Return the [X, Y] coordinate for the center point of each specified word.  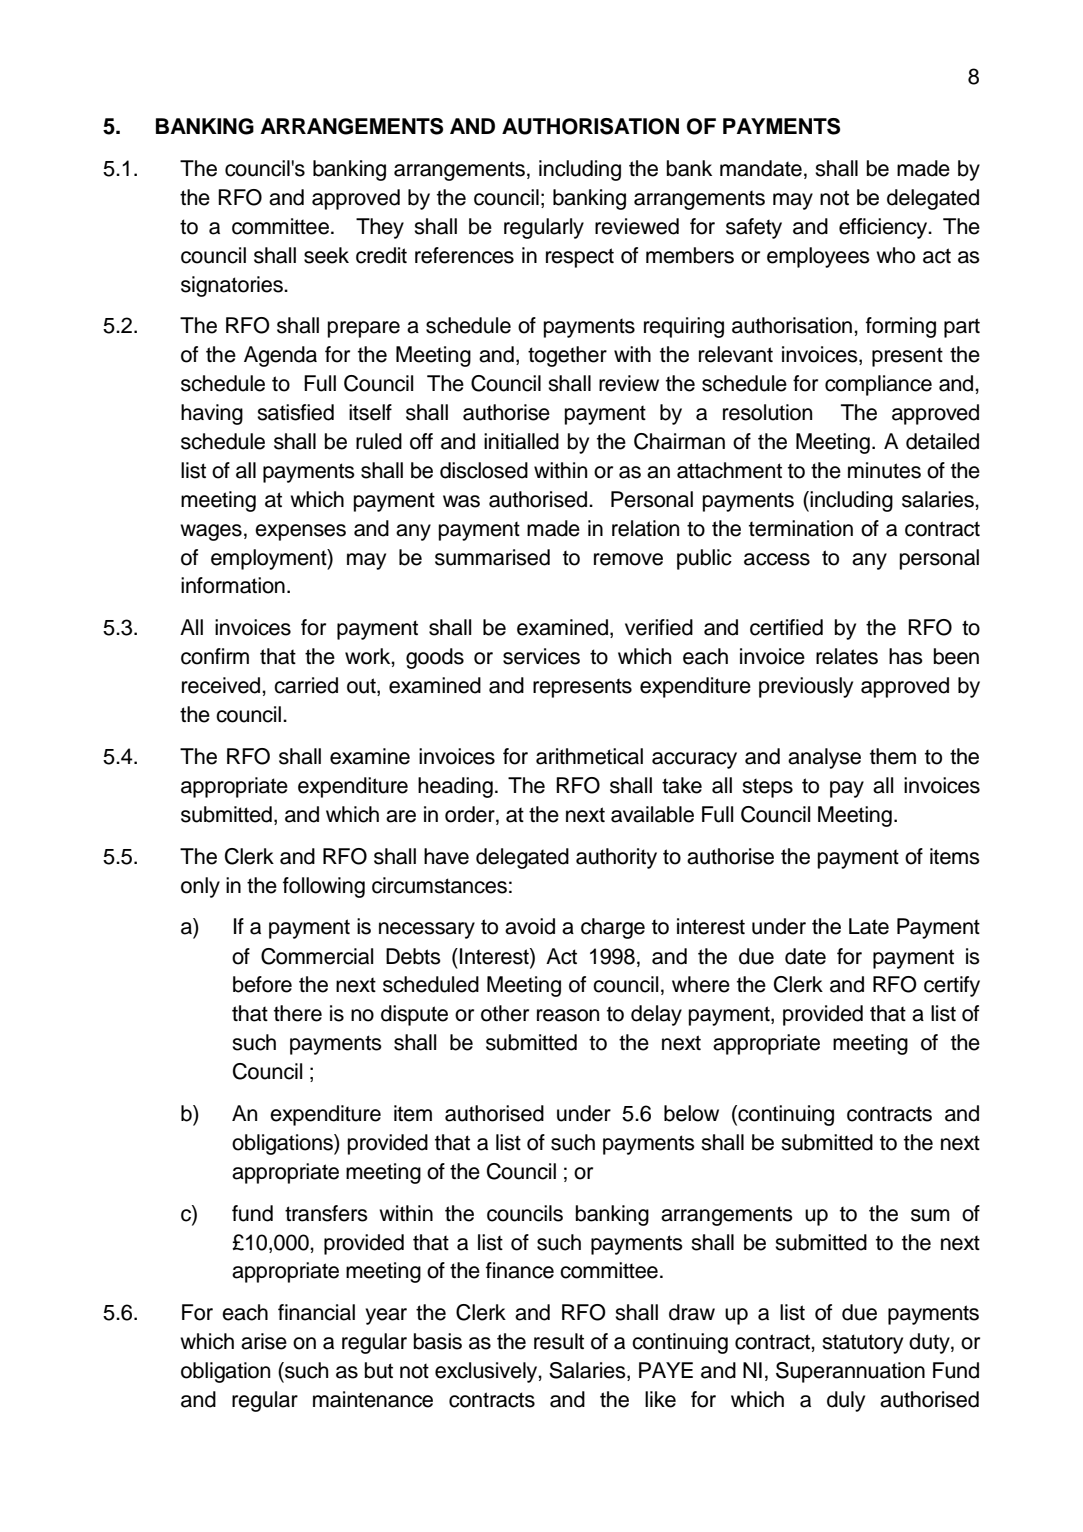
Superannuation [850, 1372]
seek [326, 255]
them [893, 756]
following [324, 887]
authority [616, 858]
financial [316, 1312]
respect [580, 258]
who [895, 255]
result [559, 1341]
